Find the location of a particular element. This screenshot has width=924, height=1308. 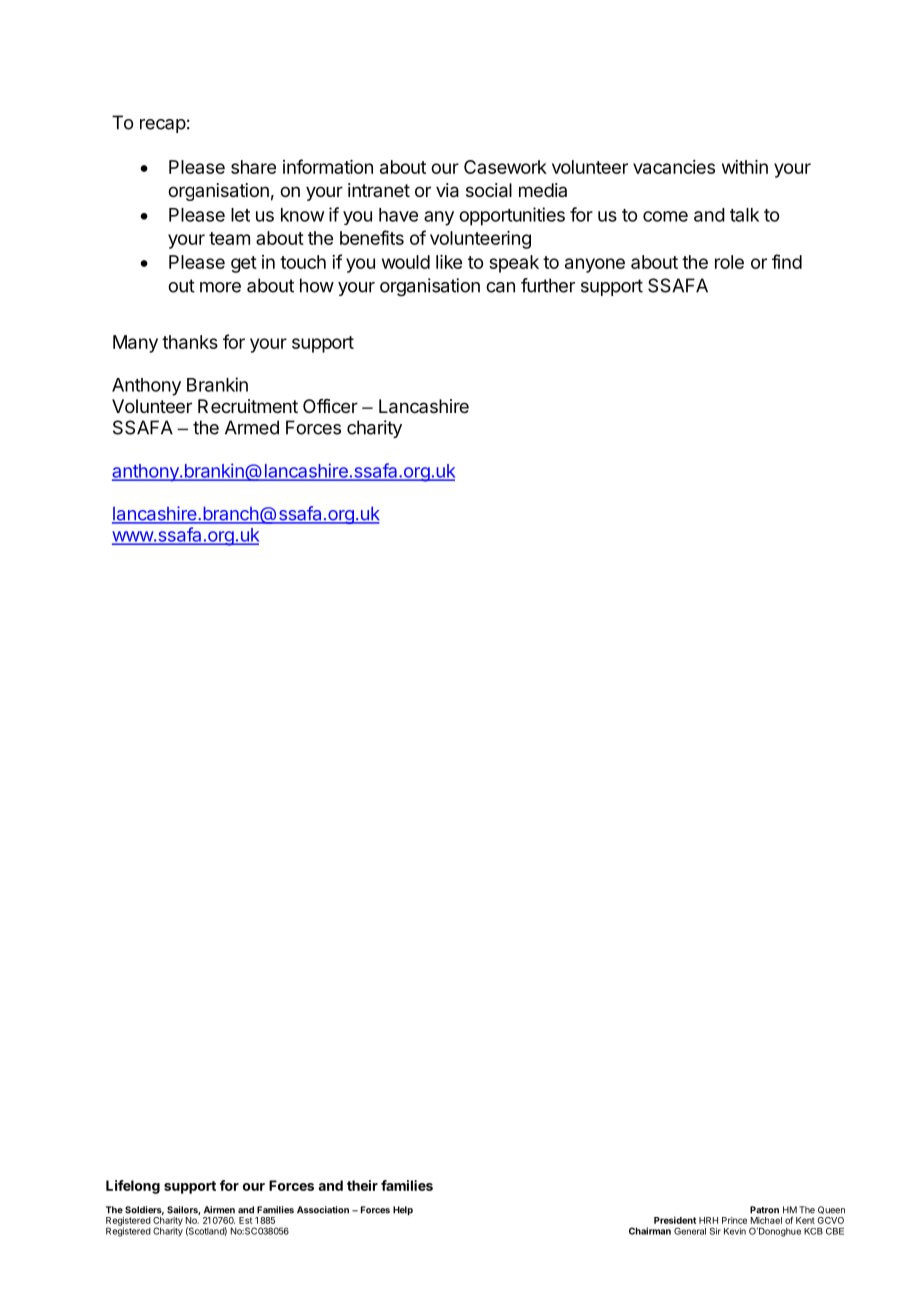

their is located at coordinates (362, 1185).
